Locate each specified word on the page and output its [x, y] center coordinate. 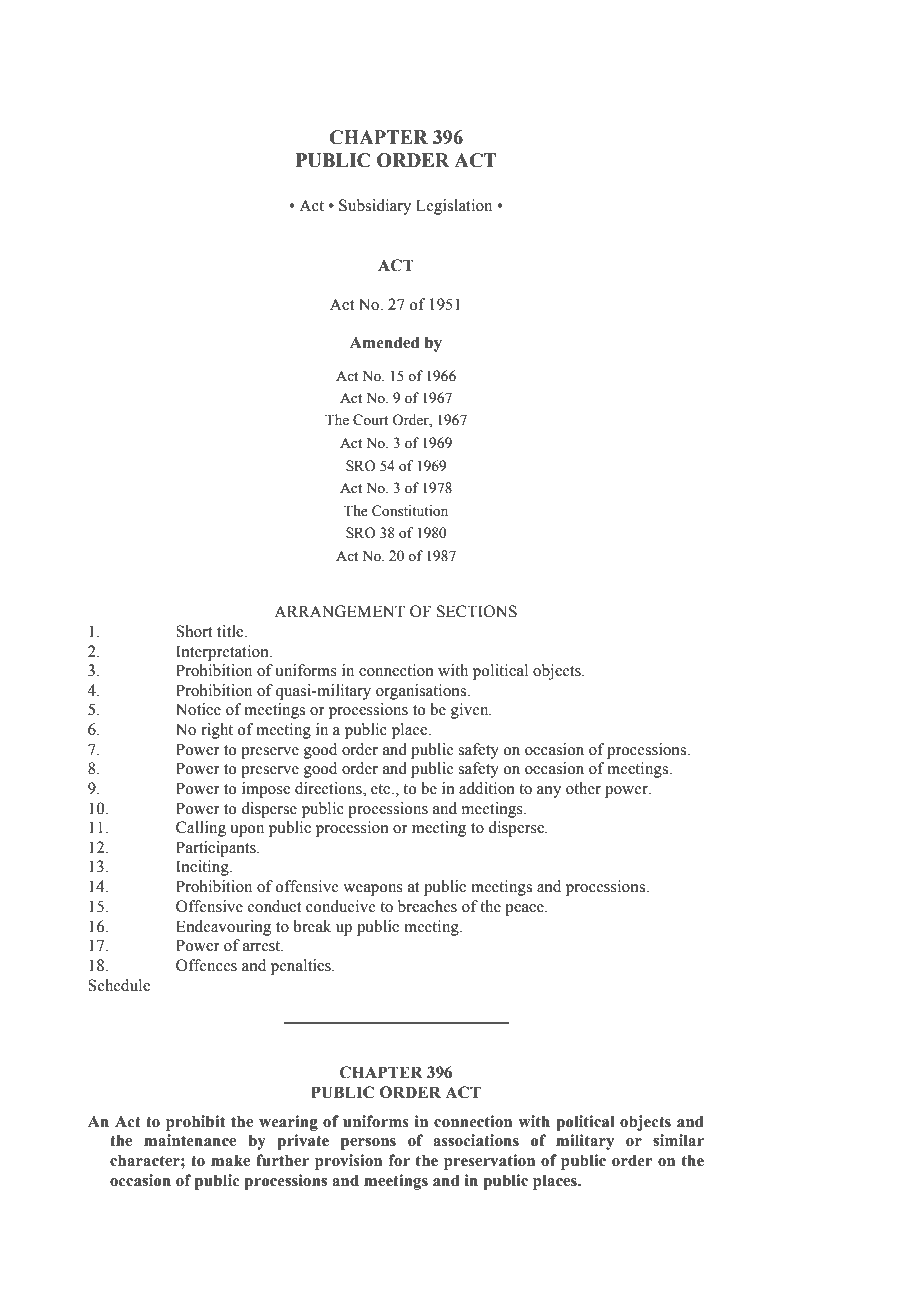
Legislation [454, 207]
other [583, 788]
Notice [198, 709]
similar [678, 1140]
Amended [384, 342]
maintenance [190, 1140]
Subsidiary [375, 207]
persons [368, 1144]
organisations [422, 692]
